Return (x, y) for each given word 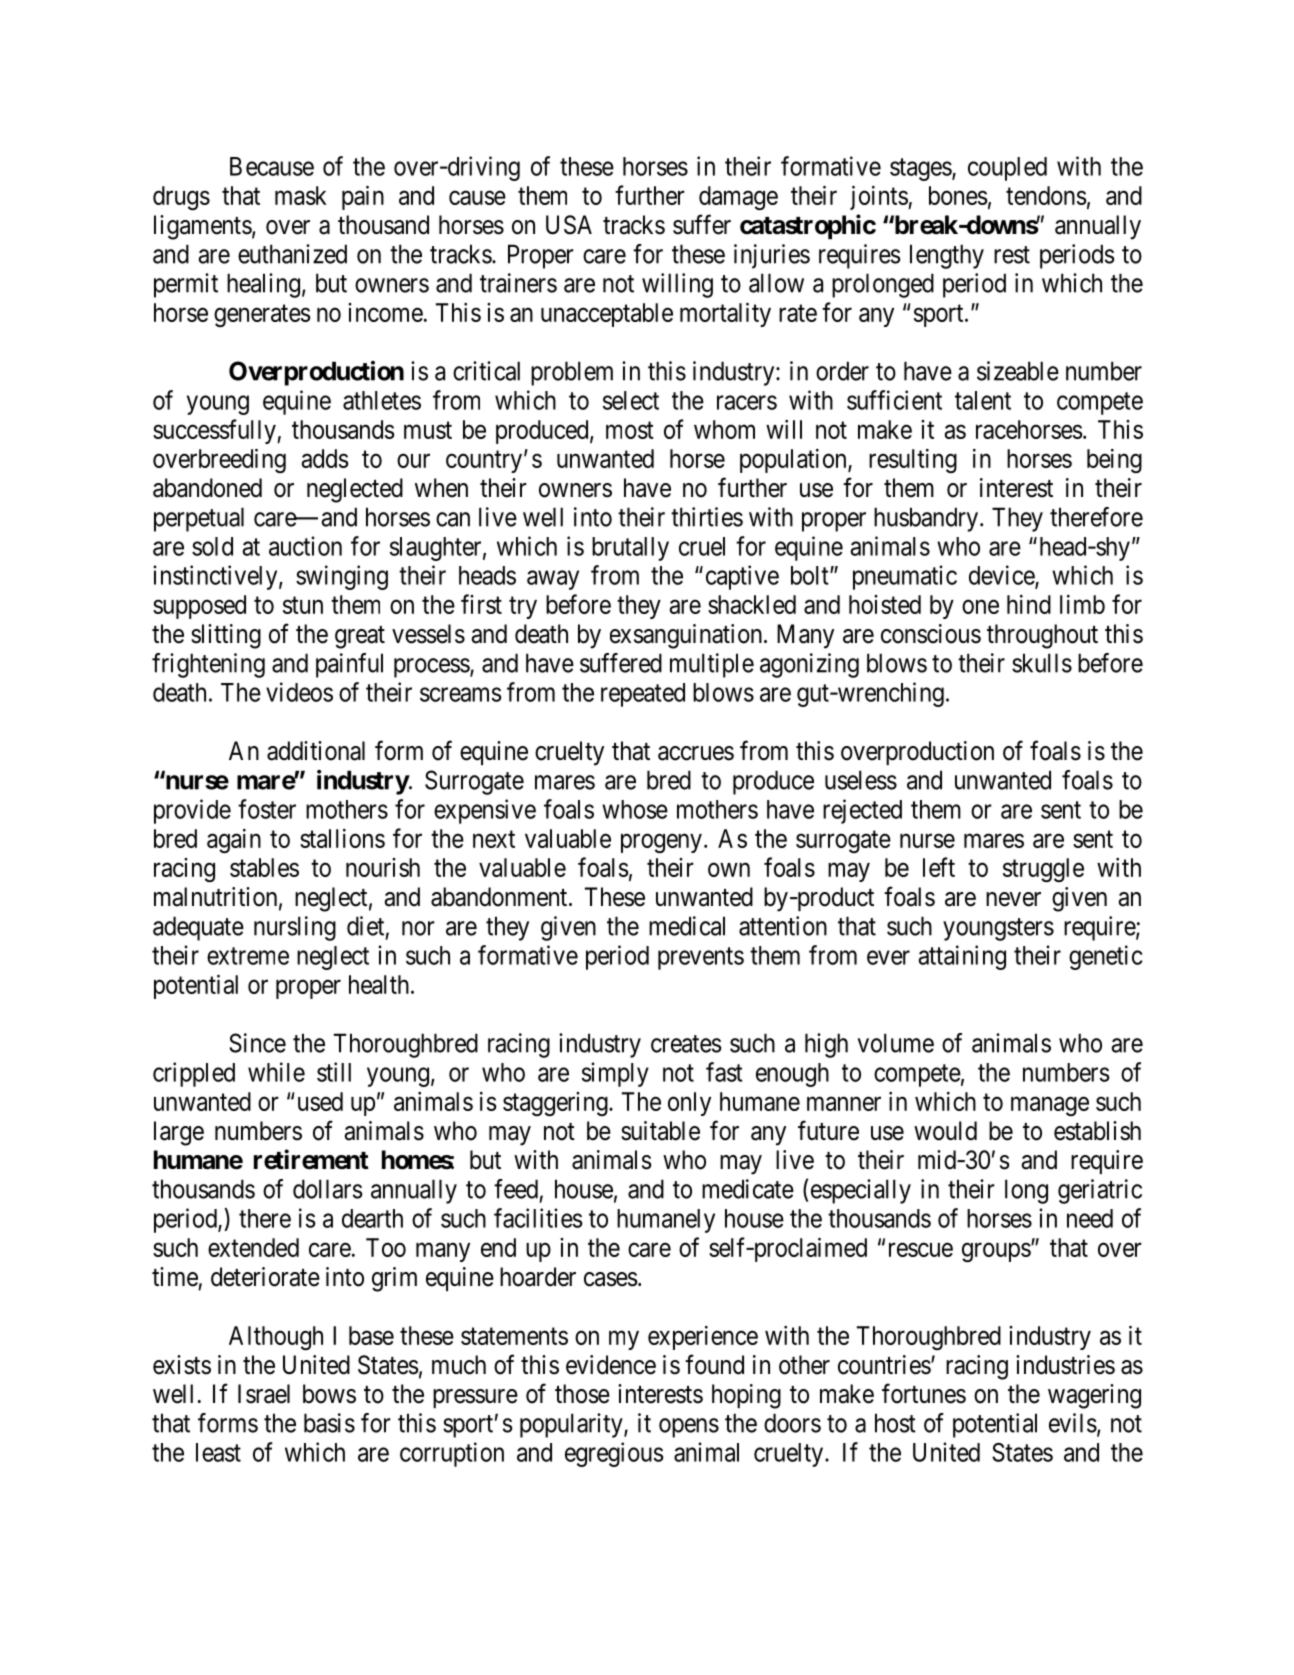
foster (267, 809)
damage (738, 198)
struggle (1043, 870)
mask (301, 195)
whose (635, 809)
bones (958, 195)
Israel (264, 1394)
